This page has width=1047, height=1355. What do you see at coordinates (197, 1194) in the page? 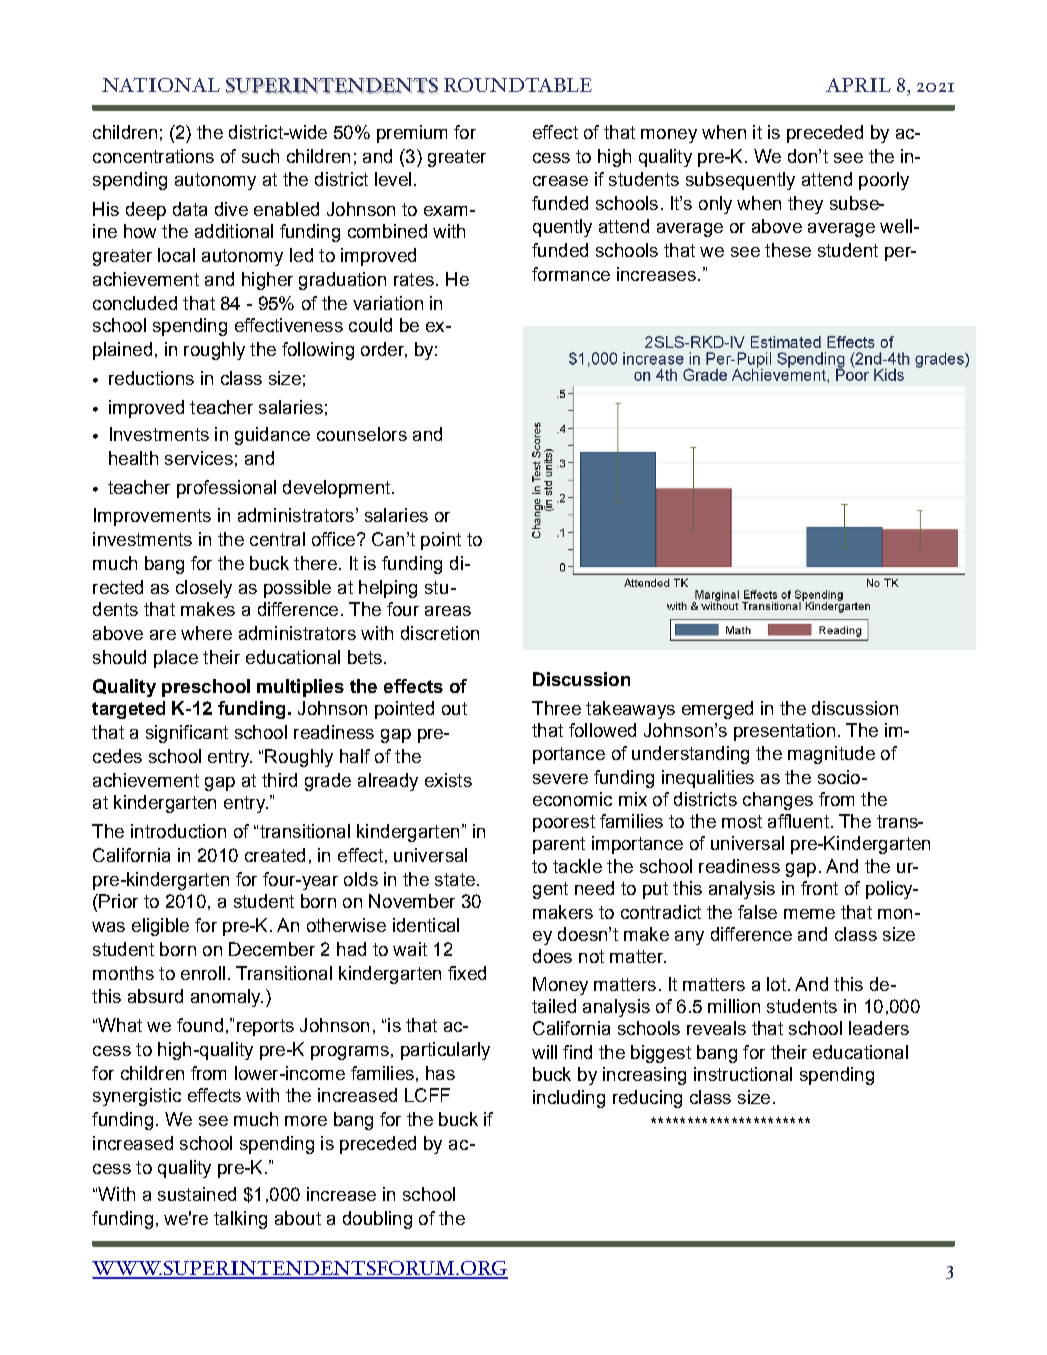
I see `sustained` at bounding box center [197, 1194].
